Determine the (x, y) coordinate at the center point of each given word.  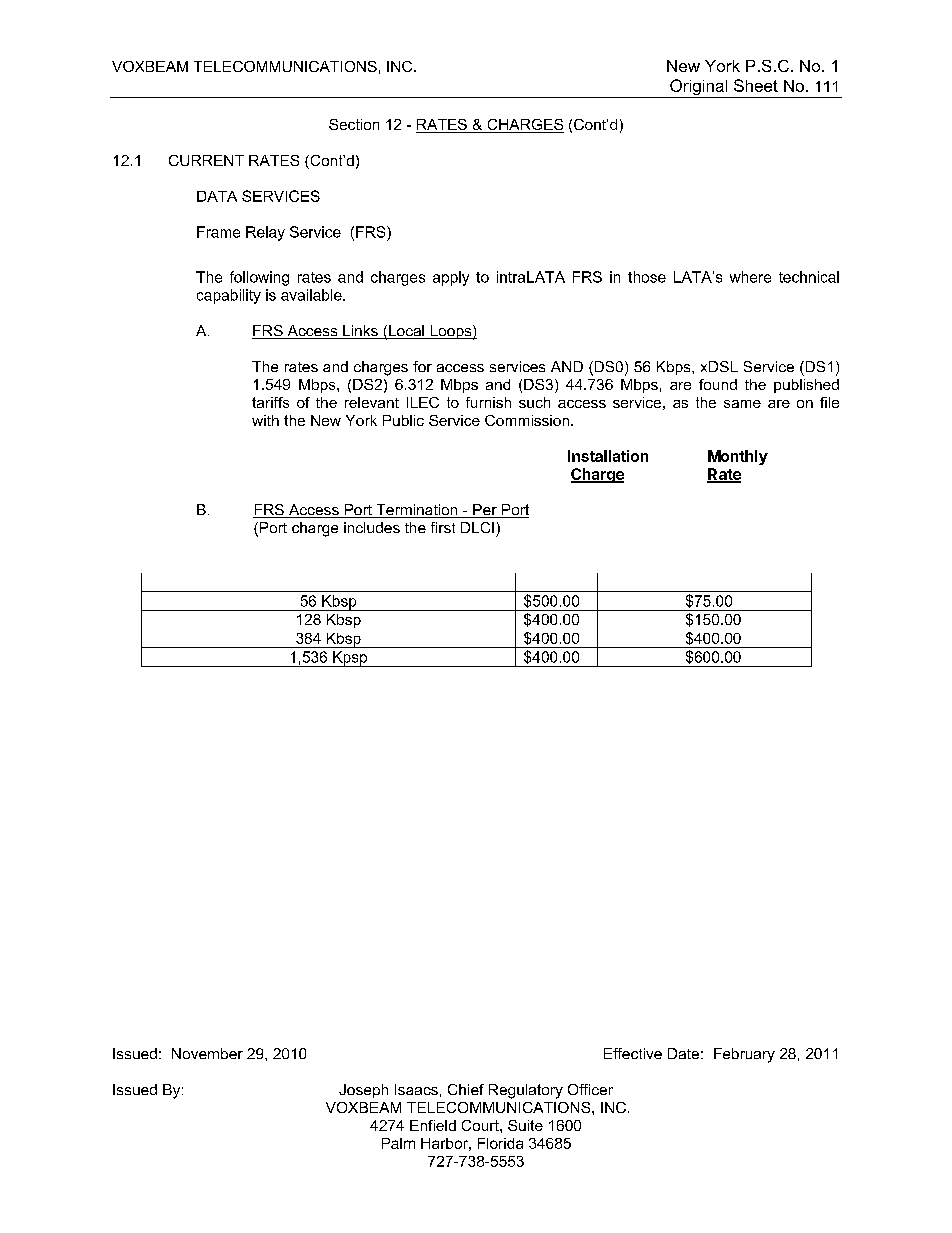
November (207, 1053)
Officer (590, 1089)
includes (372, 527)
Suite (525, 1125)
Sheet (756, 85)
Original (699, 88)
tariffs (270, 402)
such (534, 402)
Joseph (363, 1091)
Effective (633, 1053)
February (744, 1055)
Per (485, 511)
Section (354, 124)
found (718, 384)
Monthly (738, 457)
